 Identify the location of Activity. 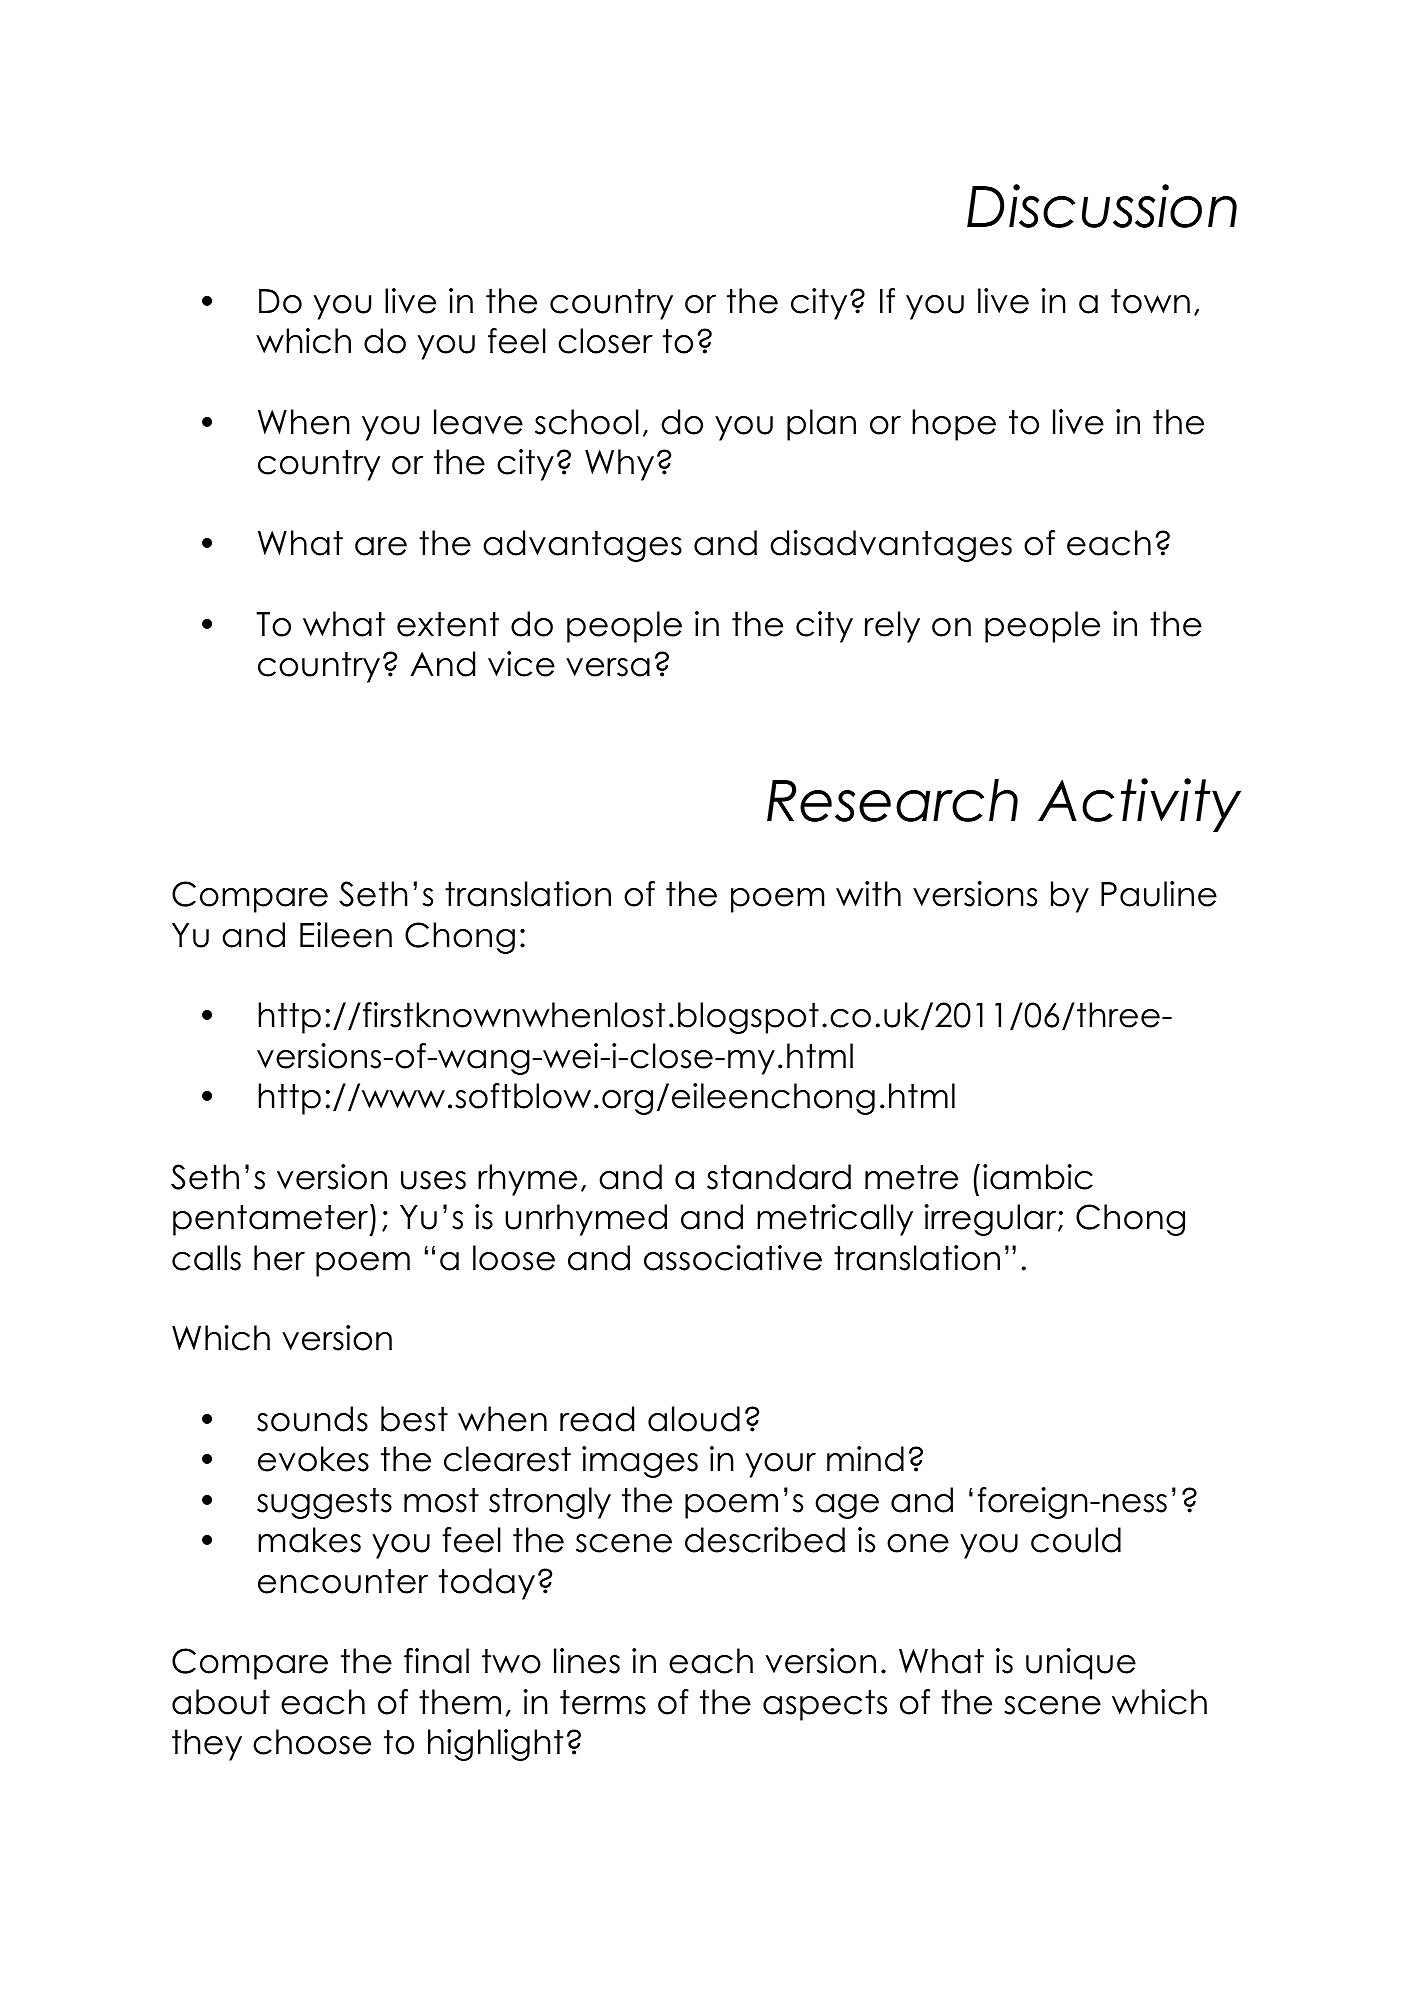
(1139, 805).
